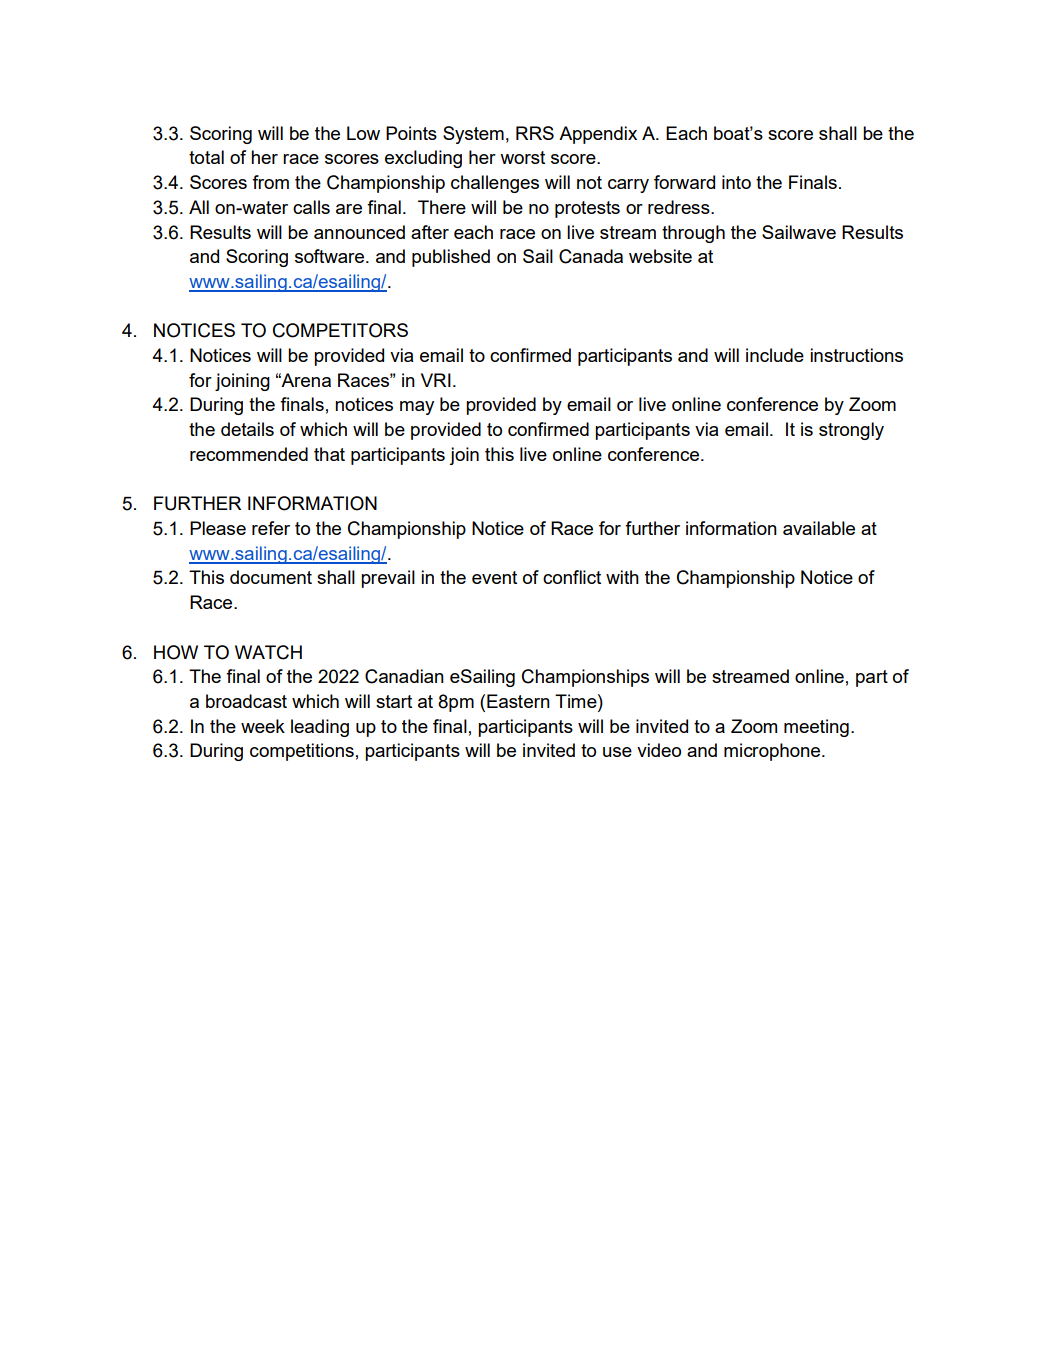 The image size is (1039, 1345). What do you see at coordinates (271, 577) in the screenshot?
I see `document` at bounding box center [271, 577].
